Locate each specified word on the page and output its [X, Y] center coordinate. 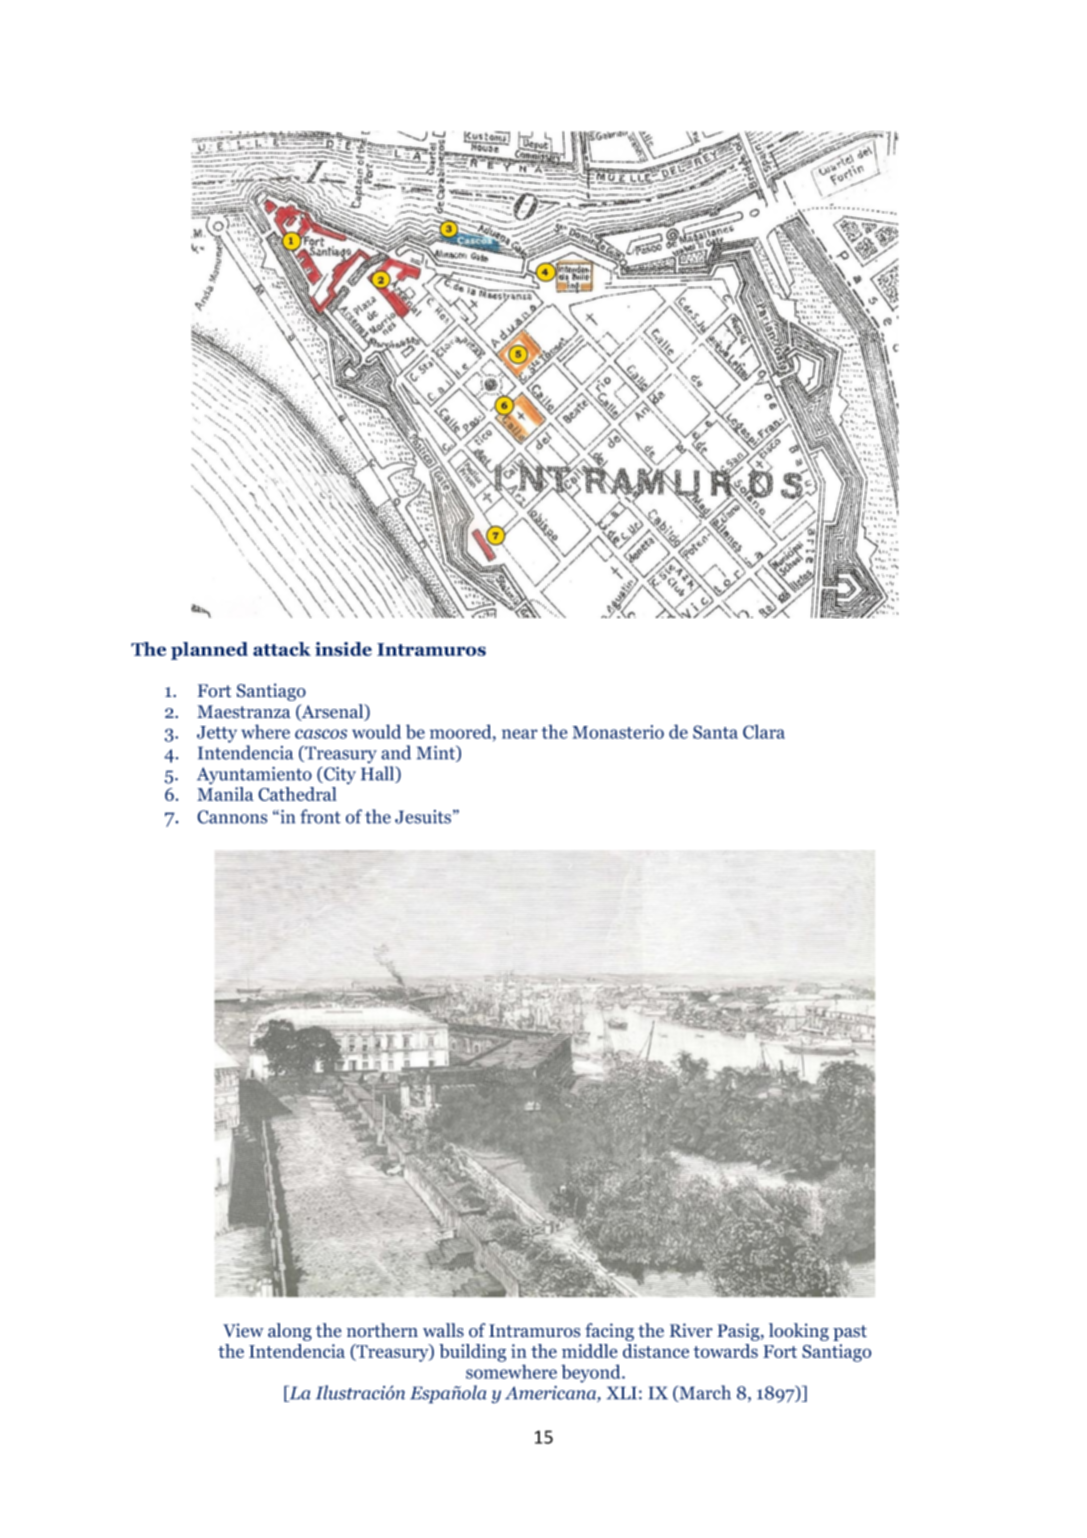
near [520, 734]
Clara [764, 731]
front [320, 816]
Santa [715, 732]
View [243, 1330]
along [290, 1332]
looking [799, 1332]
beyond [592, 1373]
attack [282, 649]
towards [725, 1351]
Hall [379, 774]
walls [443, 1330]
